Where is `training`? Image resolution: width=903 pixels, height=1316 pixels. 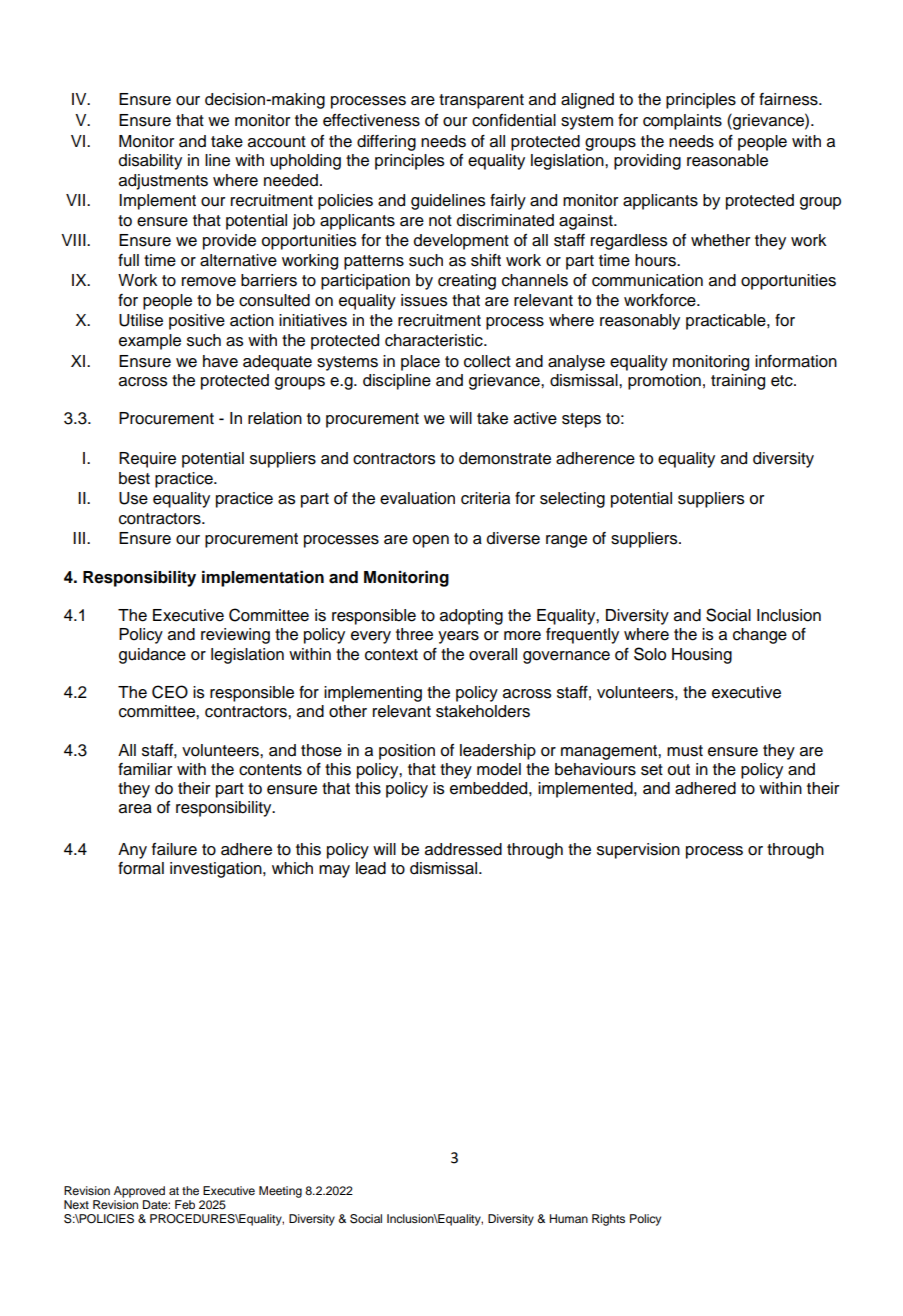 training is located at coordinates (738, 382).
